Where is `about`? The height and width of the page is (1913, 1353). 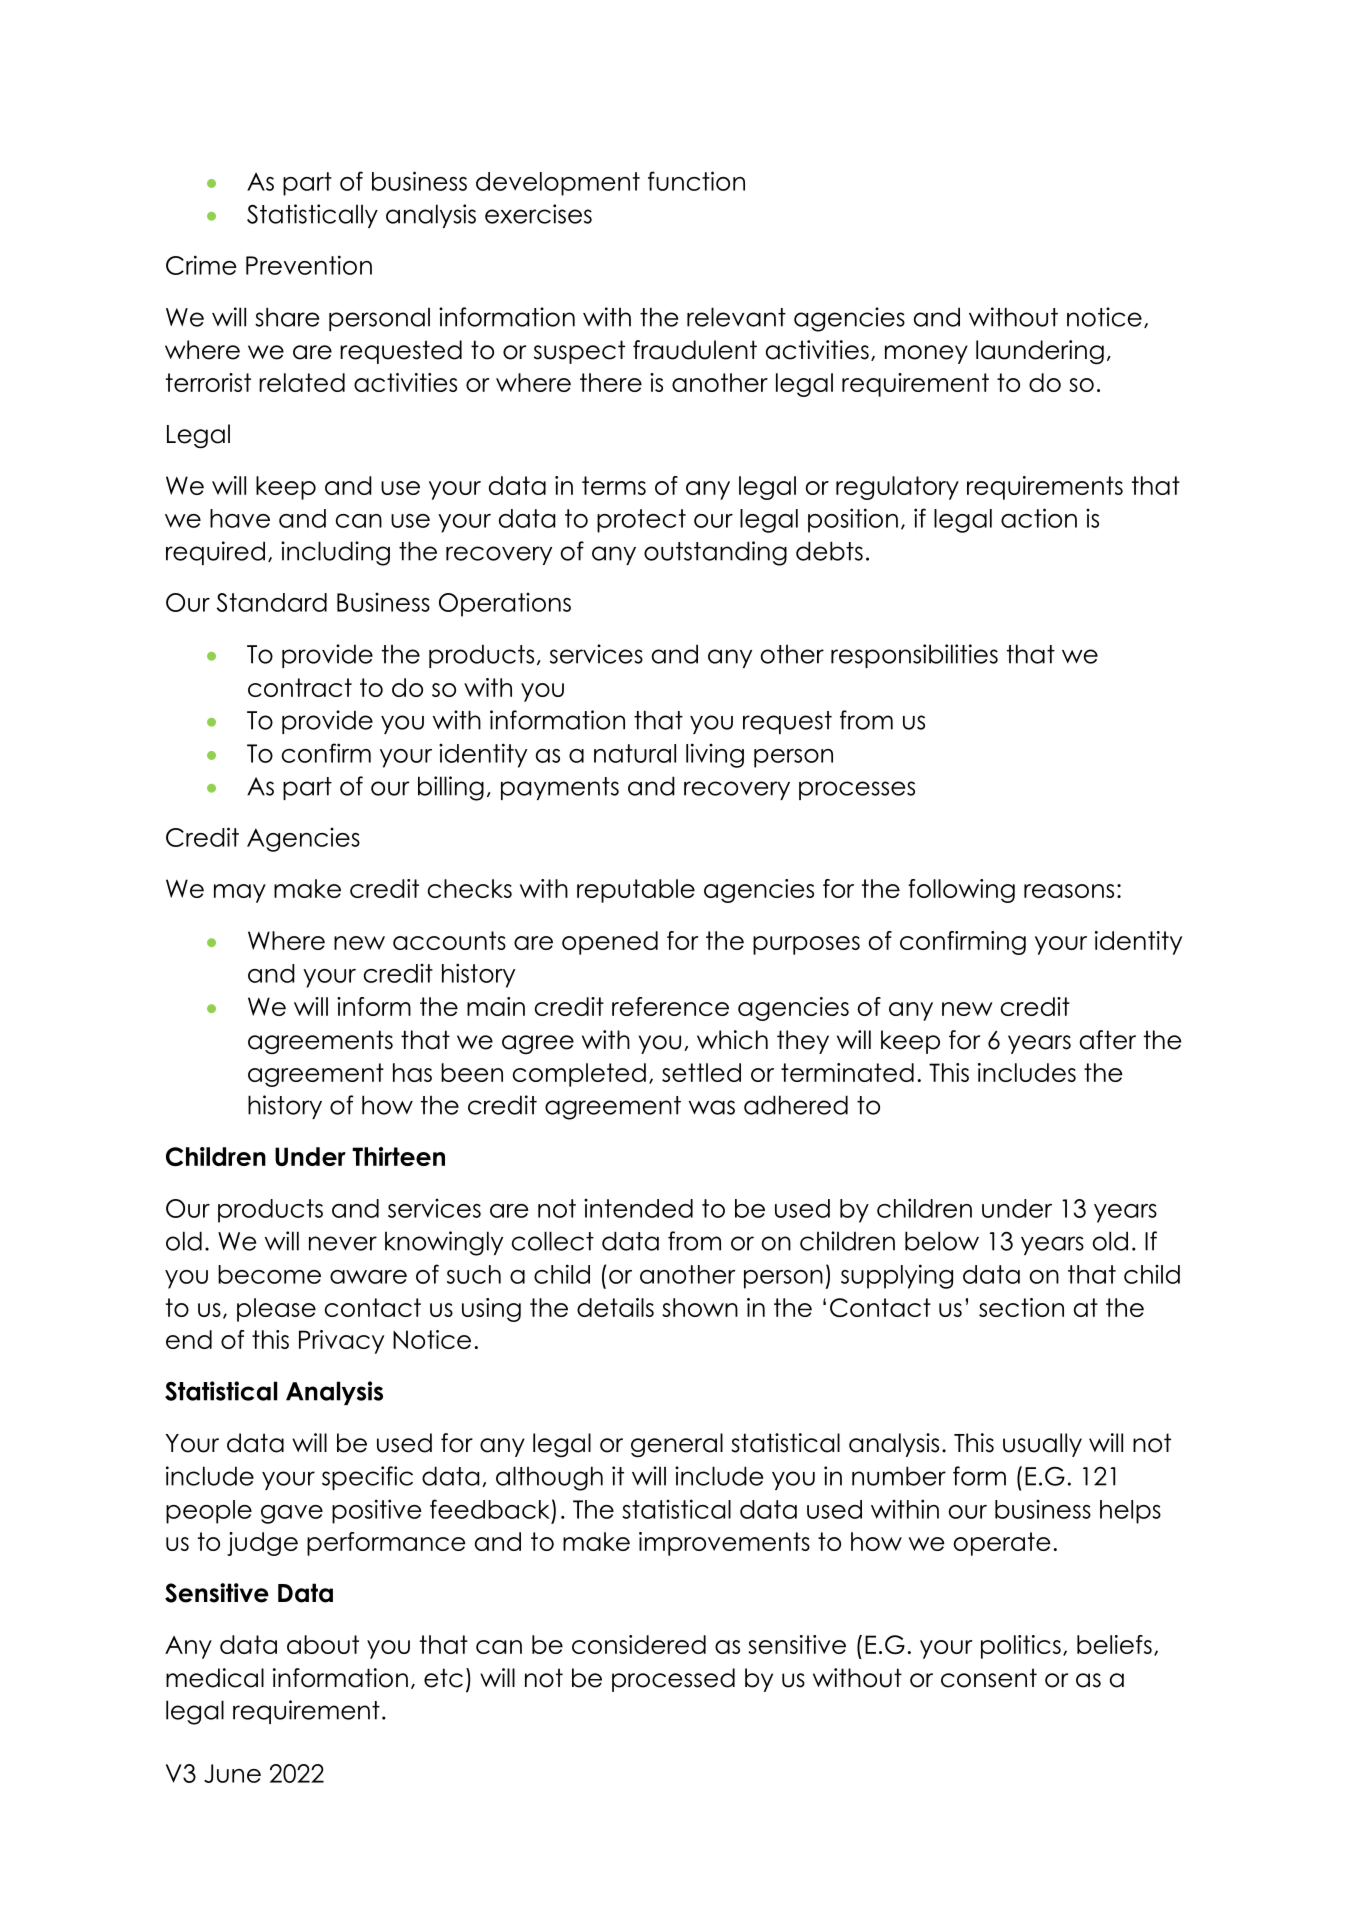 about is located at coordinates (323, 1644).
